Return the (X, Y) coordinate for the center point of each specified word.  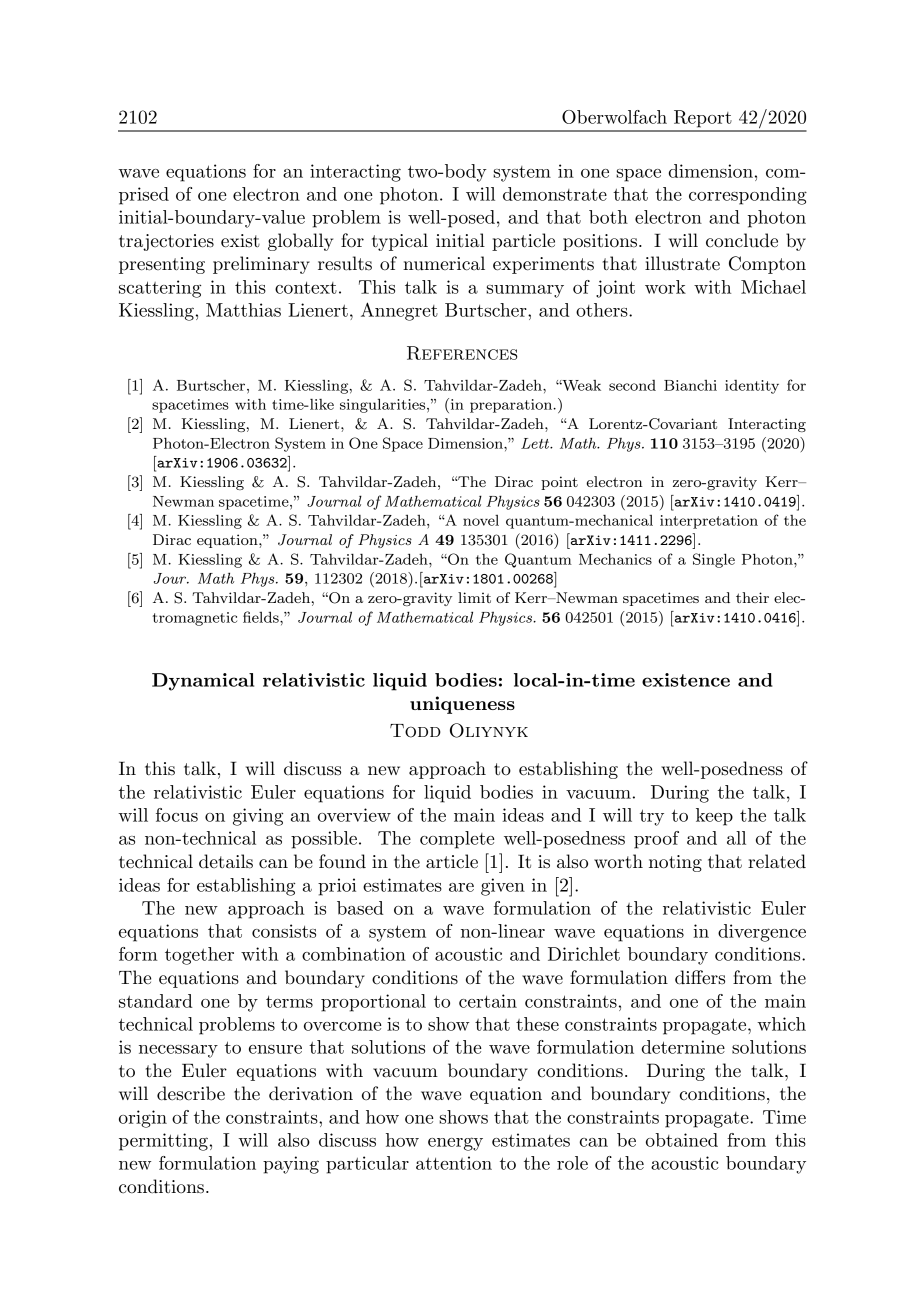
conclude (742, 240)
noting (675, 863)
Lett (536, 443)
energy (455, 1144)
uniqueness (462, 705)
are (461, 887)
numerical (444, 263)
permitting (163, 1142)
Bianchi (690, 385)
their (752, 597)
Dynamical (203, 682)
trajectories (166, 242)
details (226, 861)
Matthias (243, 310)
